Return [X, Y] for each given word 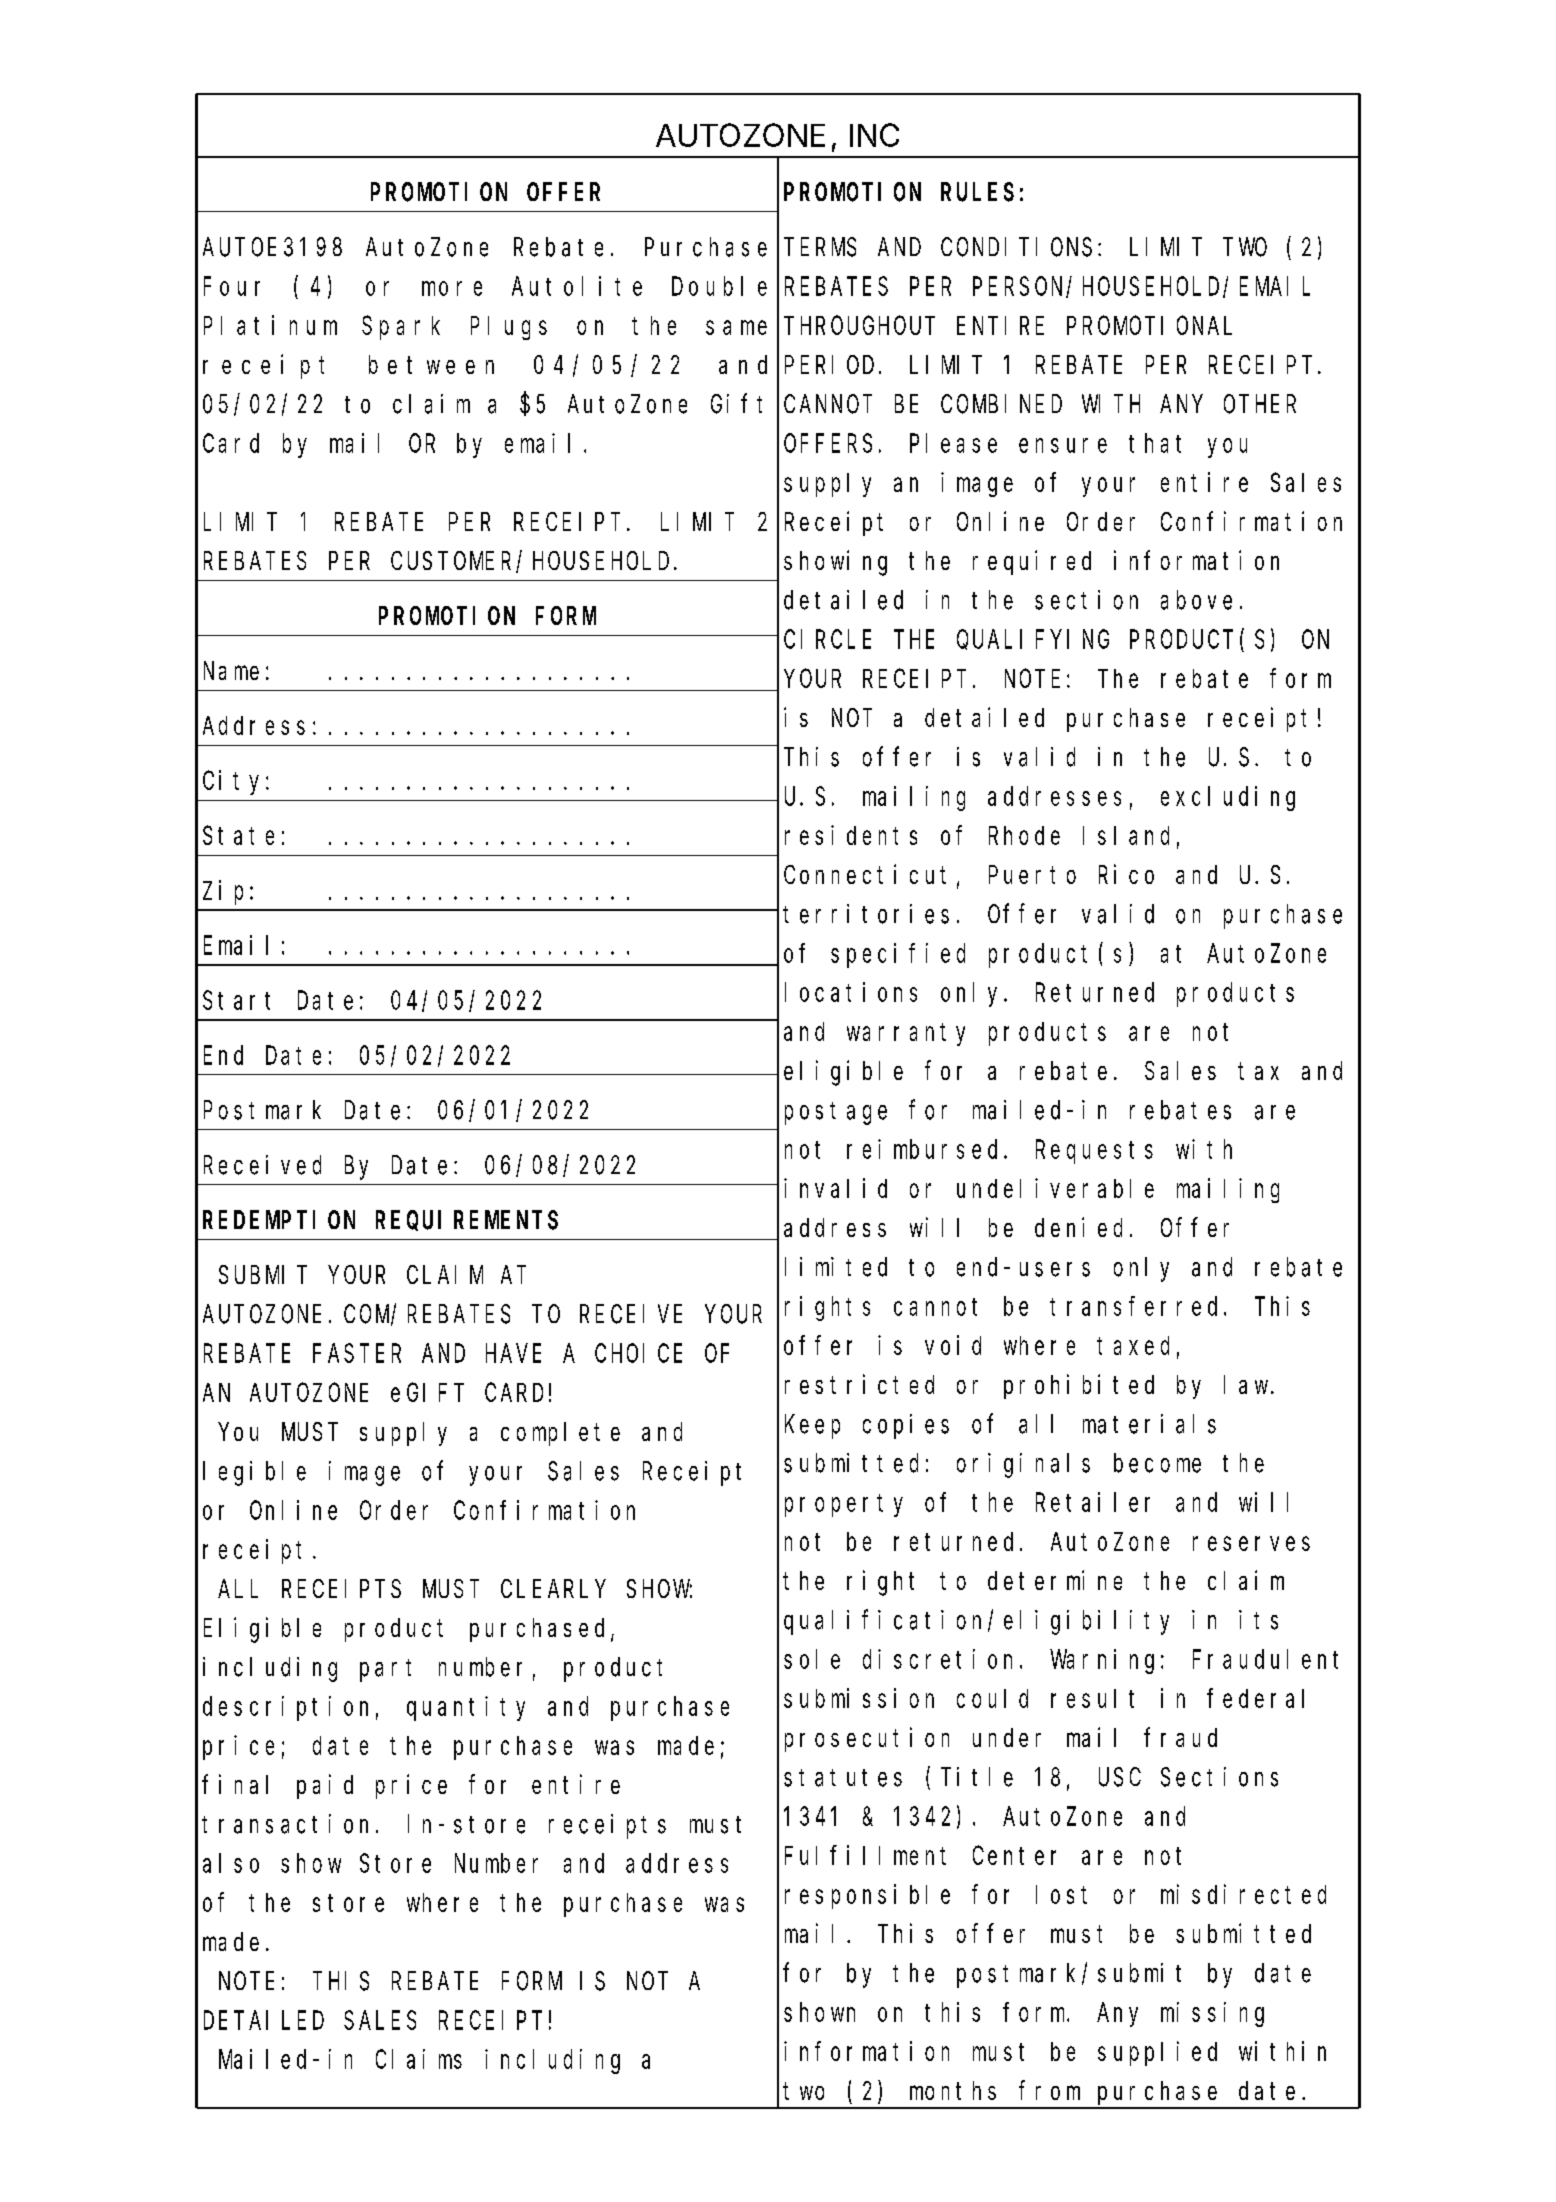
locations [851, 992]
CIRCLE [827, 640]
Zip [223, 892]
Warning [1102, 1661]
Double [719, 286]
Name [231, 671]
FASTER [357, 1354]
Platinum [270, 325]
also [231, 1863]
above [1196, 600]
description [285, 1708]
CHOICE [638, 1354]
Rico [1126, 874]
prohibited [1079, 1386]
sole [812, 1659]
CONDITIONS [1016, 248]
